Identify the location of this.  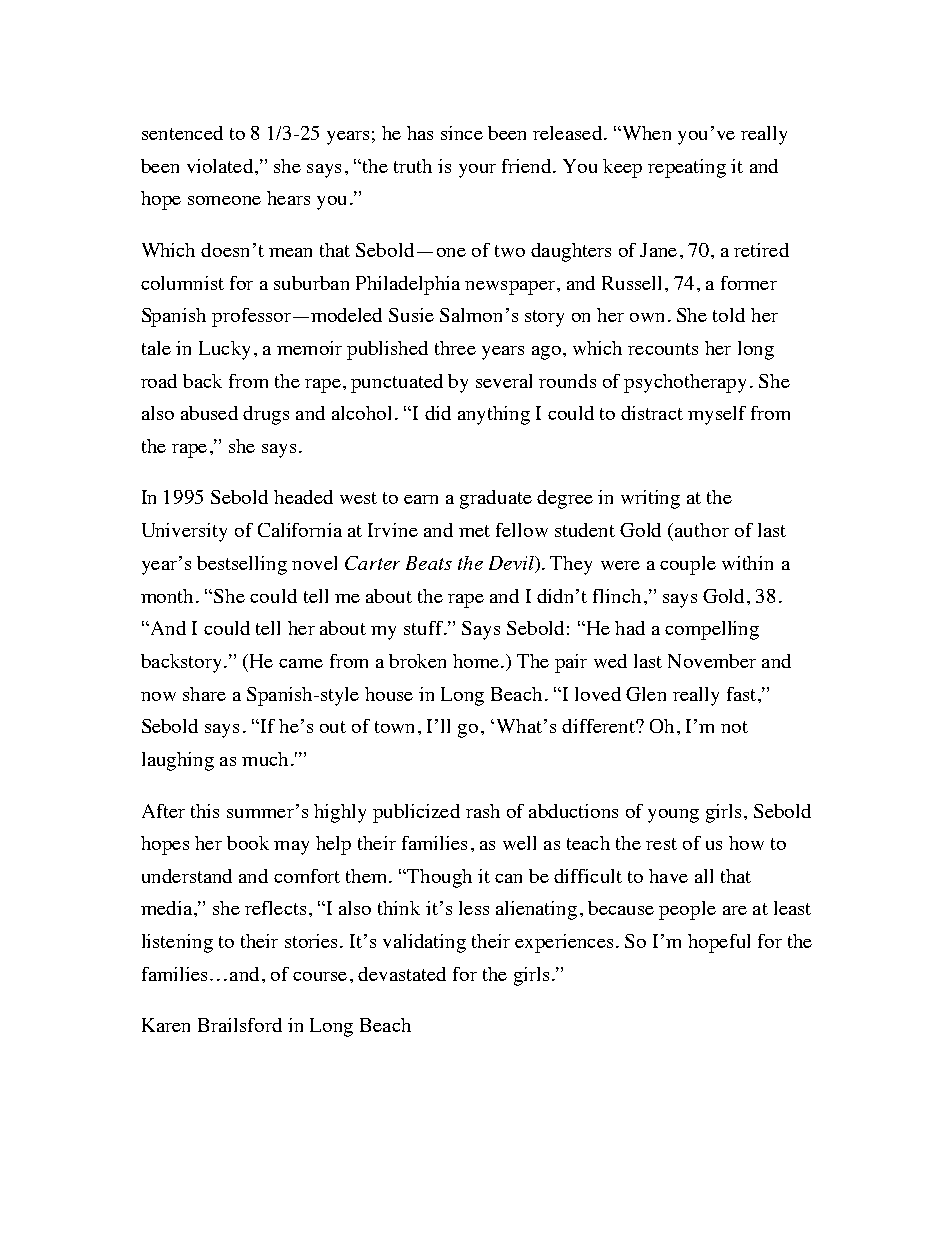
(205, 811).
